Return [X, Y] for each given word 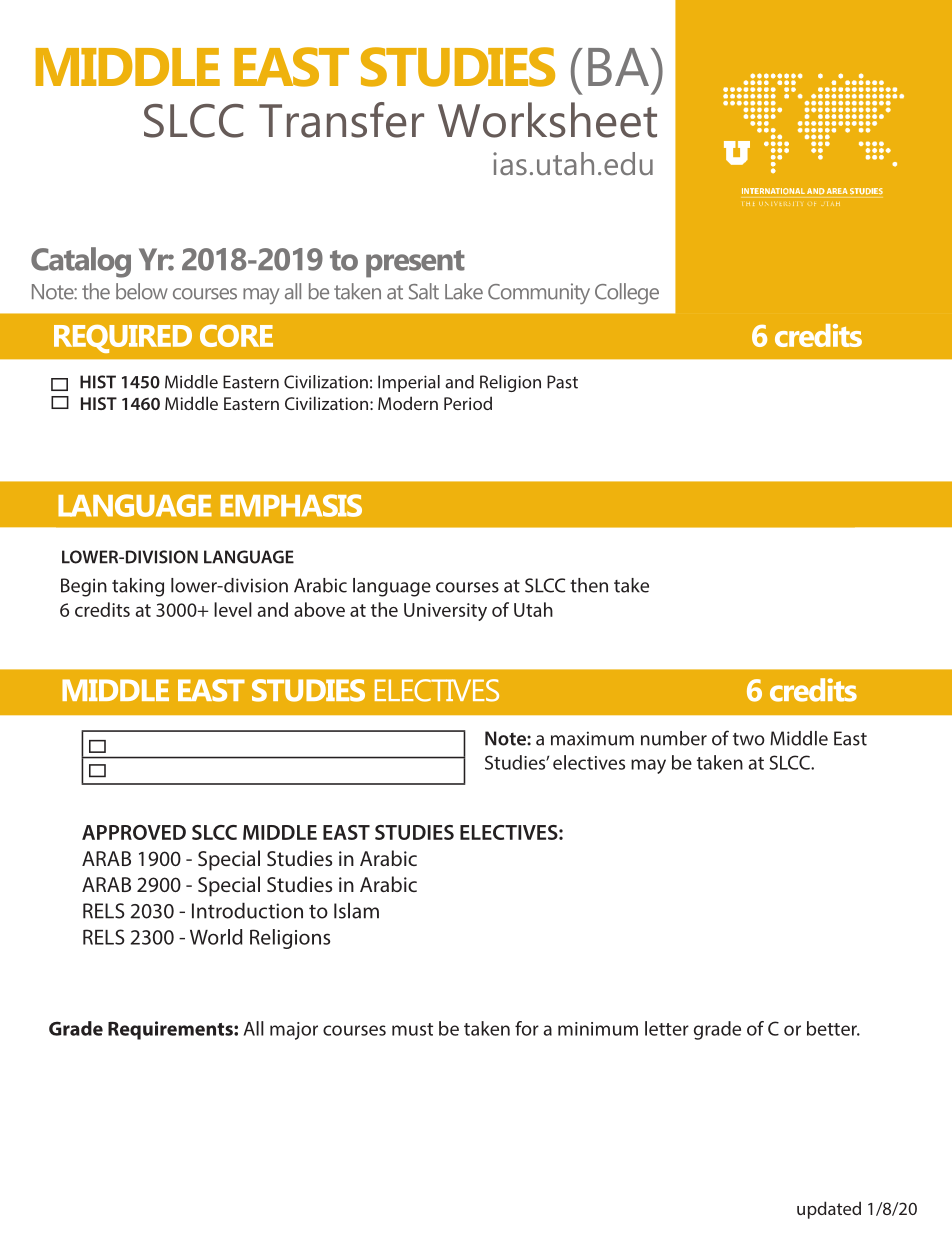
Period [468, 403]
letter [667, 1028]
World [216, 937]
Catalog [81, 262]
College [627, 293]
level [233, 609]
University [445, 612]
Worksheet [547, 120]
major [294, 1031]
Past [562, 382]
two [749, 739]
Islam [356, 911]
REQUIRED [123, 339]
